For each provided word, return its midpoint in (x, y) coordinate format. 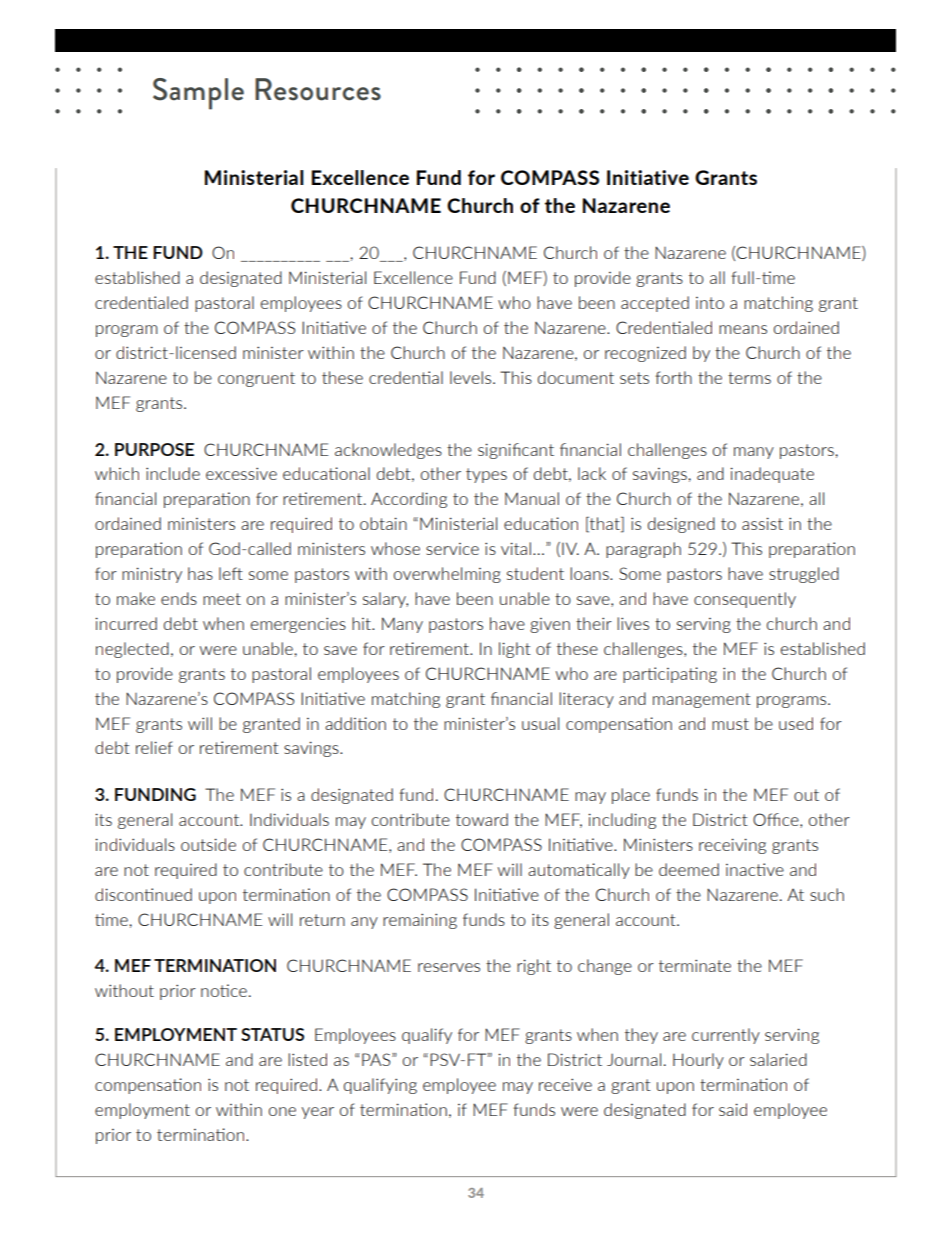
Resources (318, 89)
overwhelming (447, 575)
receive (565, 1084)
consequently (745, 600)
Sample (198, 94)
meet (222, 599)
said (733, 1109)
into (710, 303)
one (282, 1111)
